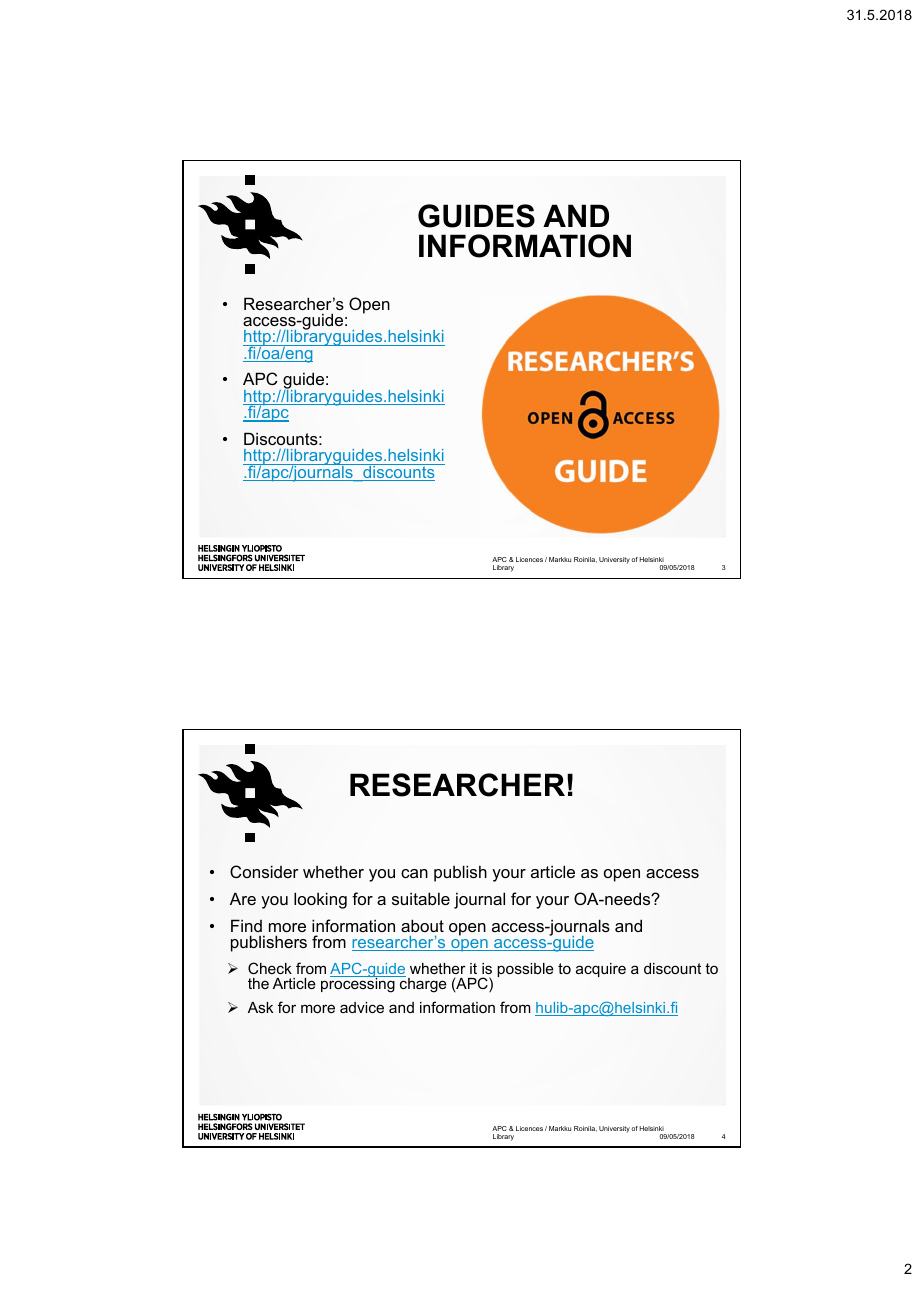 The height and width of the image is (1308, 924). What do you see at coordinates (414, 873) in the image?
I see `can` at bounding box center [414, 873].
